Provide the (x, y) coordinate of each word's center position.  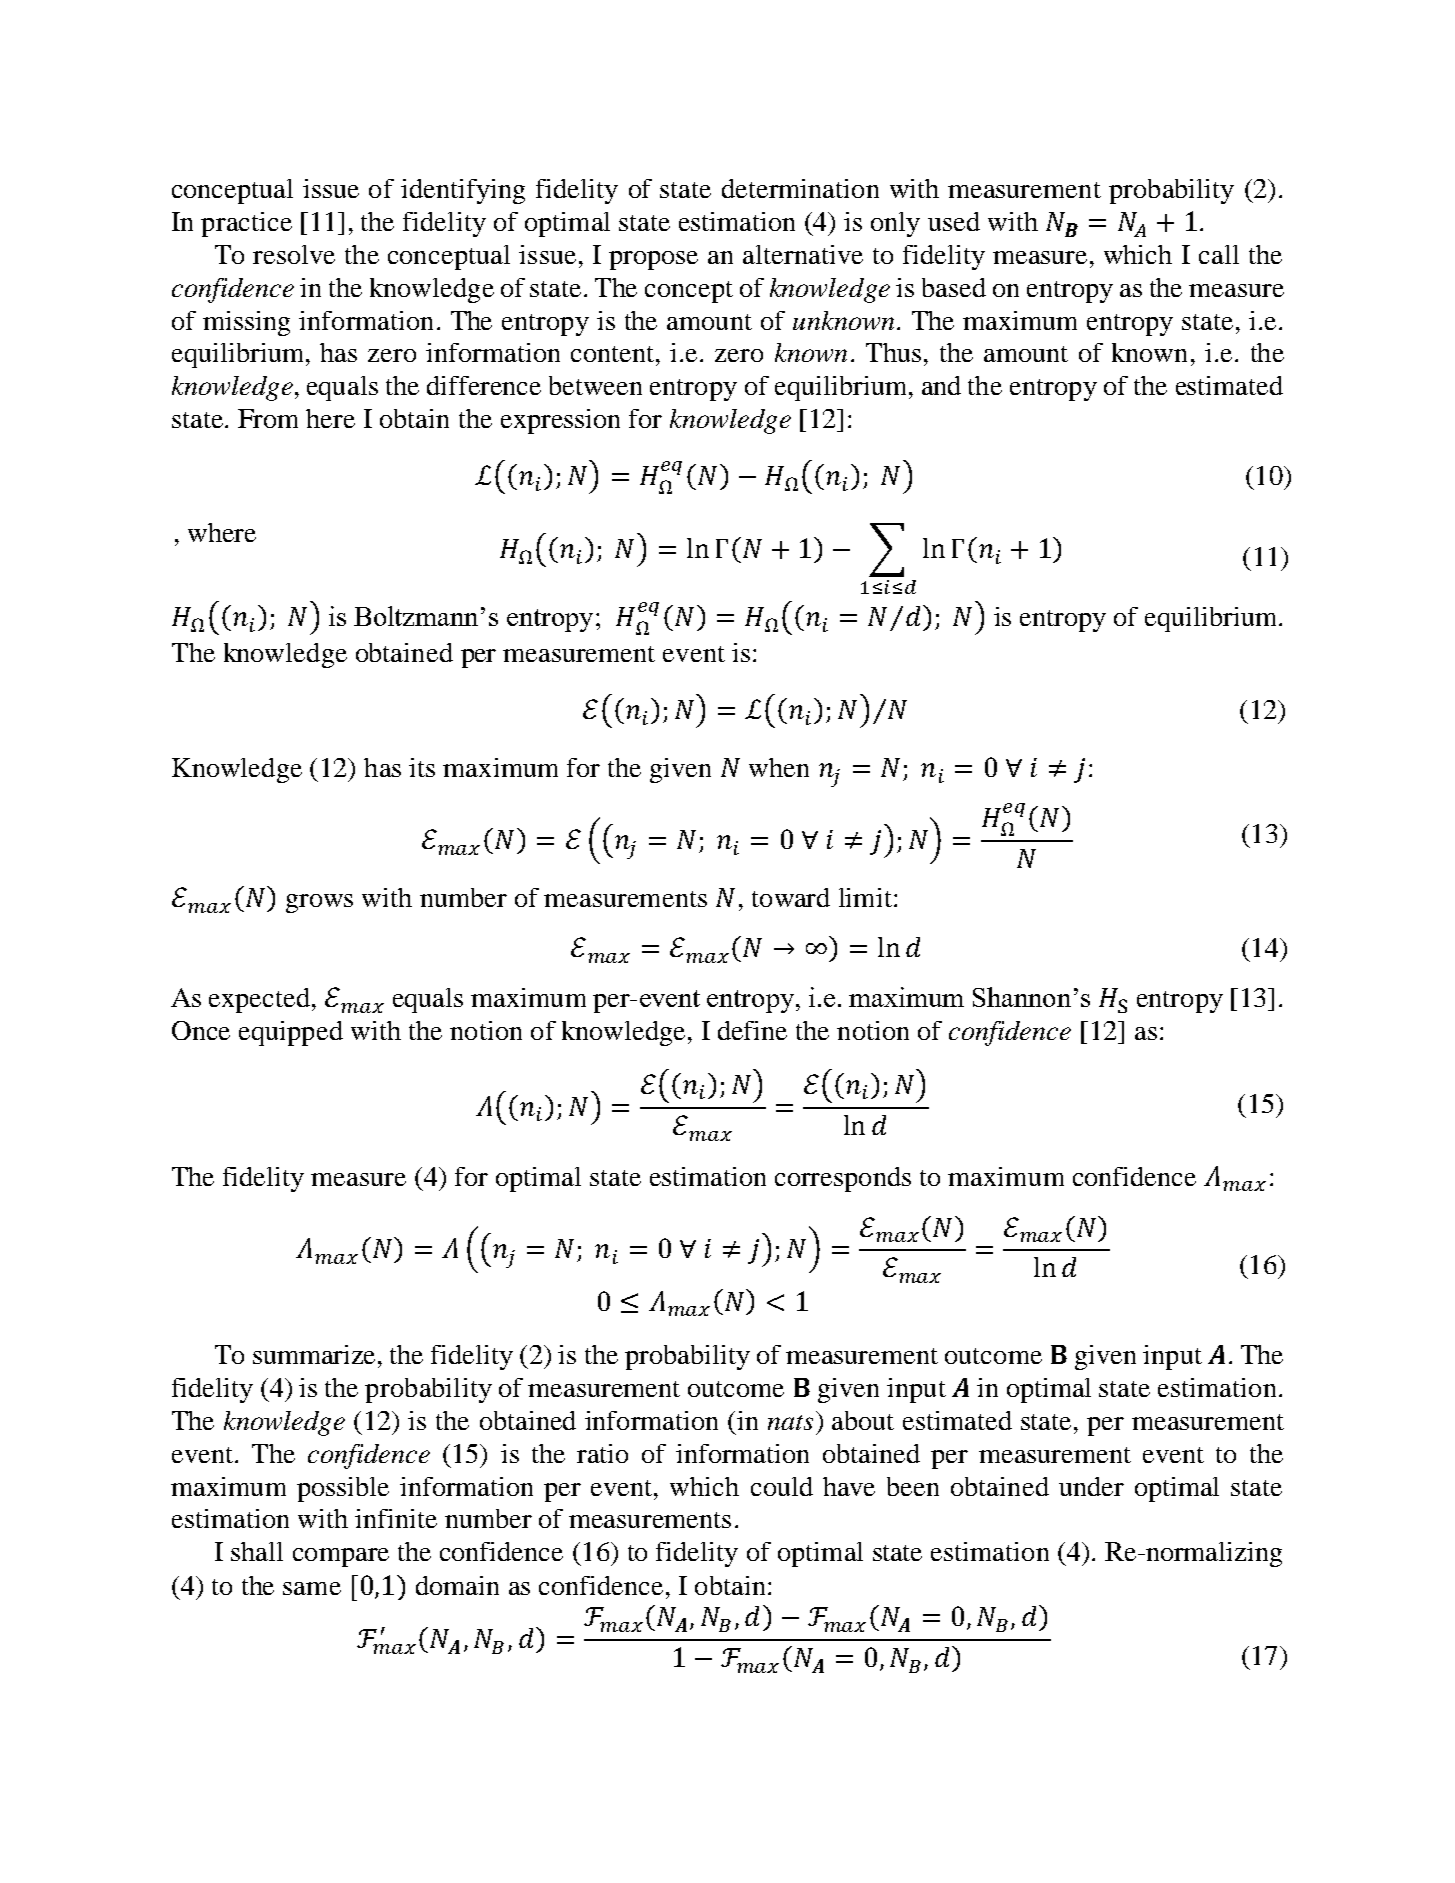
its (422, 767)
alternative (803, 254)
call (1219, 254)
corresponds (843, 1179)
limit (865, 897)
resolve (294, 254)
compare (341, 1557)
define (752, 1030)
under (1091, 1486)
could (782, 1486)
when (779, 767)
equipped (291, 1033)
